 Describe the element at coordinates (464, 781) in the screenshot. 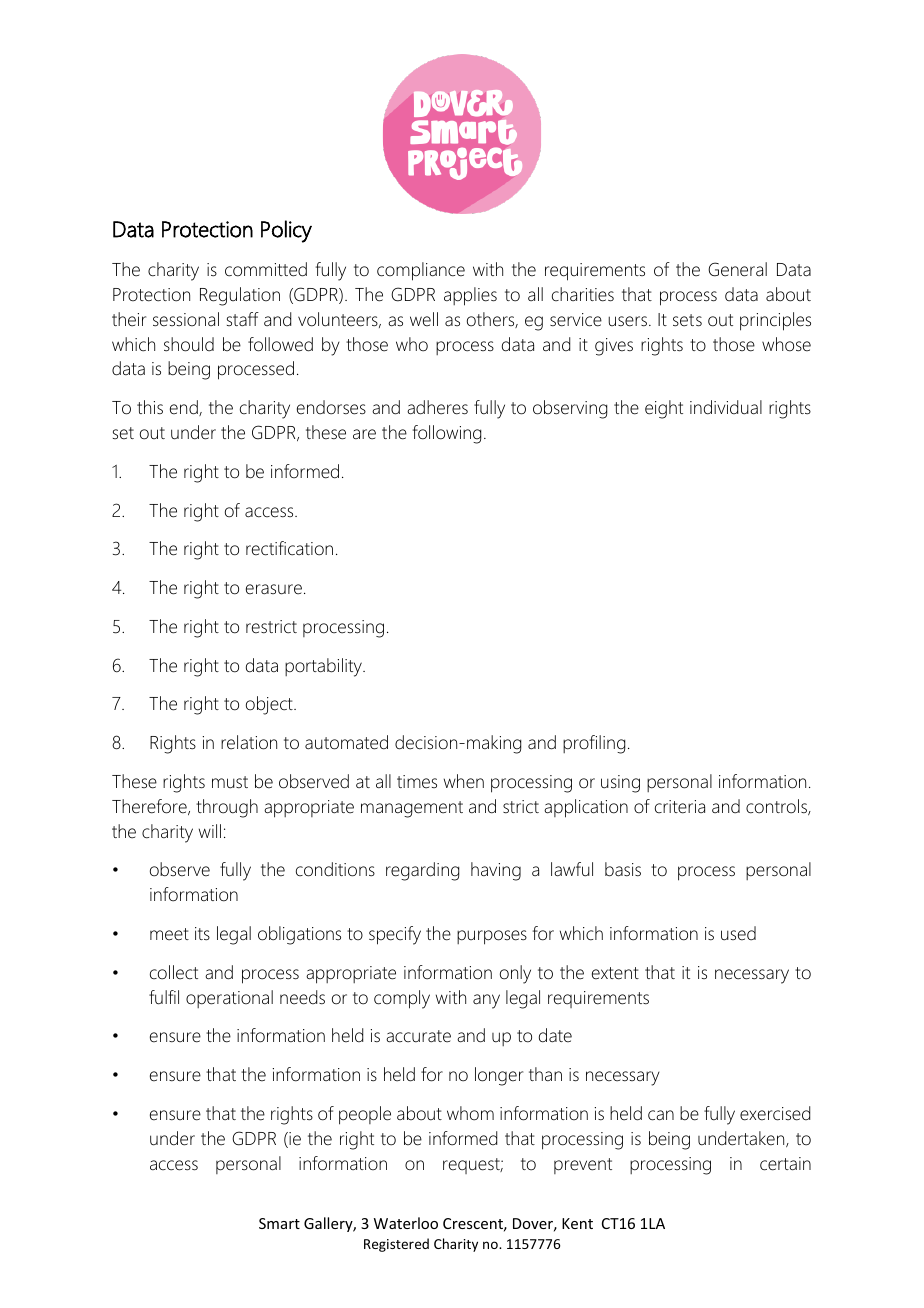

I see `when` at that location.
